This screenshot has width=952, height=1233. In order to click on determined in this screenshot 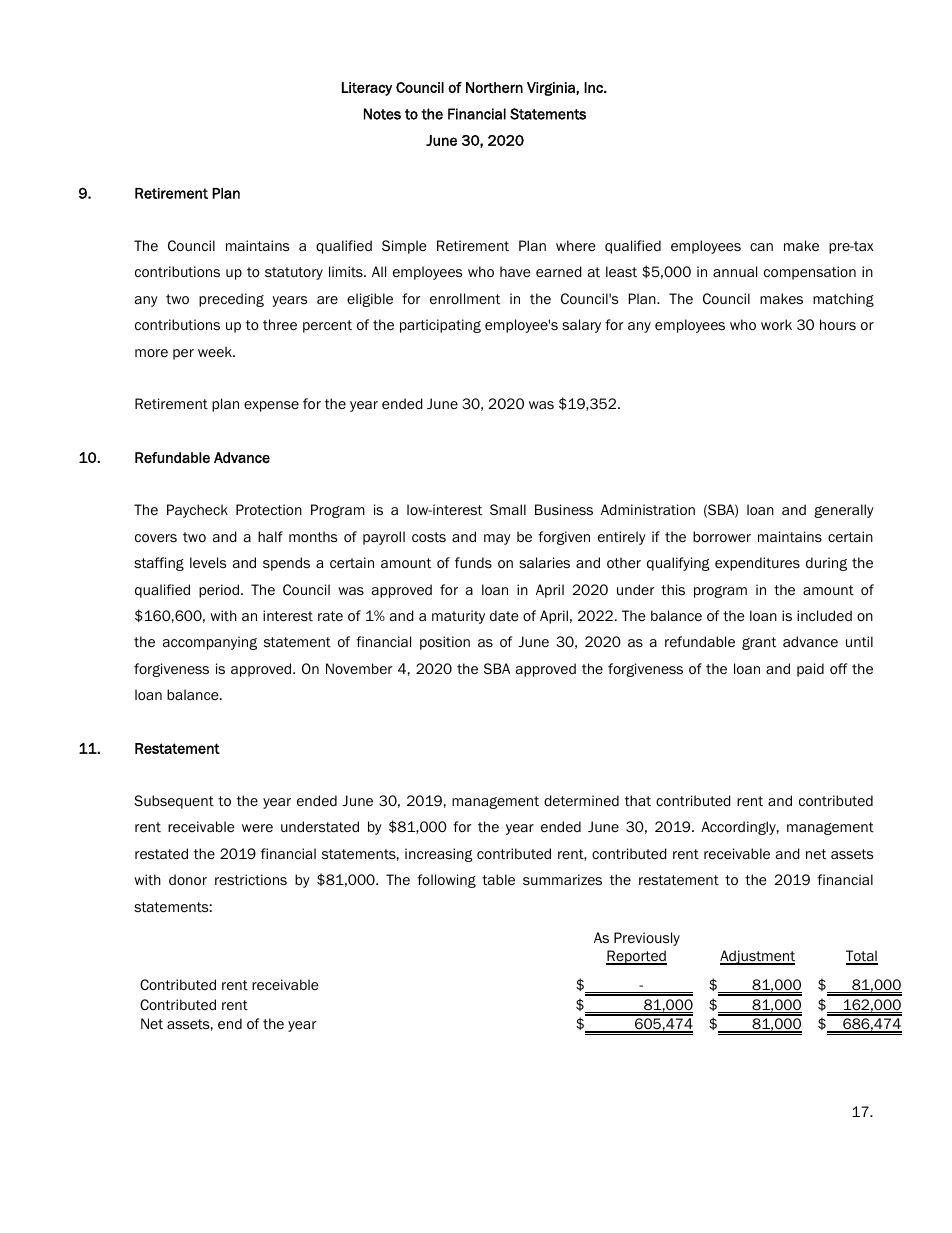, I will do `click(581, 800)`.
